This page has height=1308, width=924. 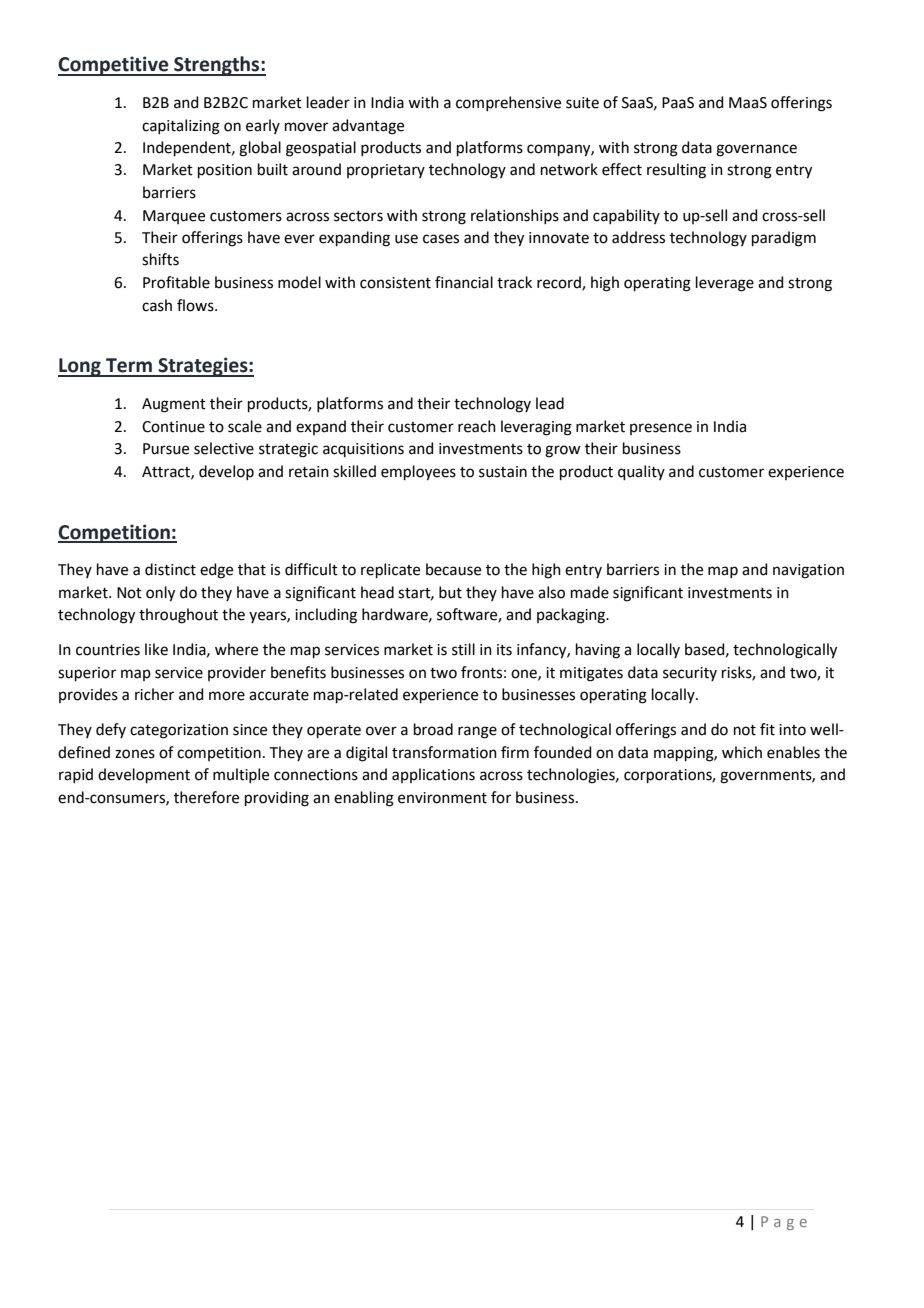 I want to click on therefore, so click(x=206, y=797).
